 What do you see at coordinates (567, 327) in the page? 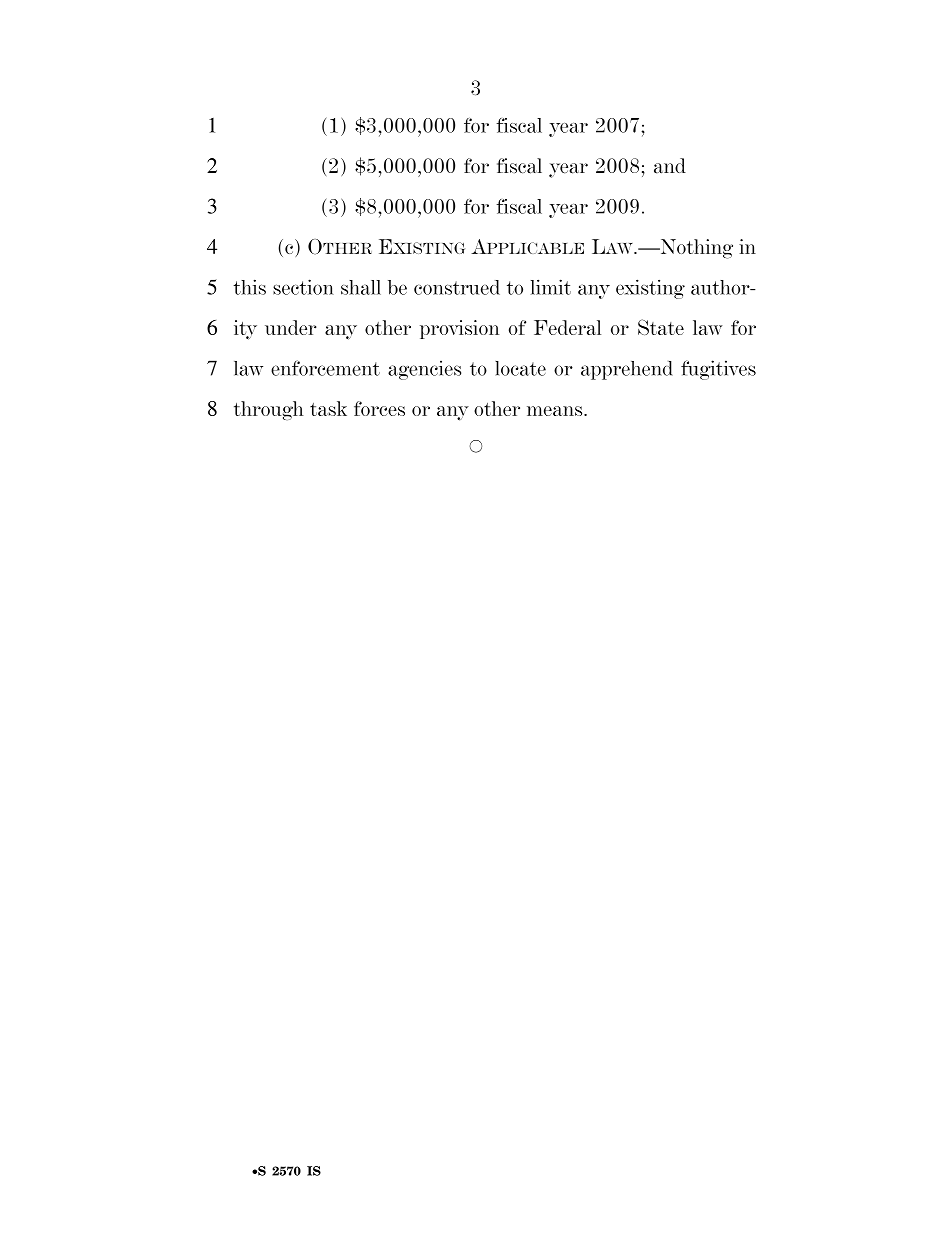
I see `Federal` at bounding box center [567, 327].
